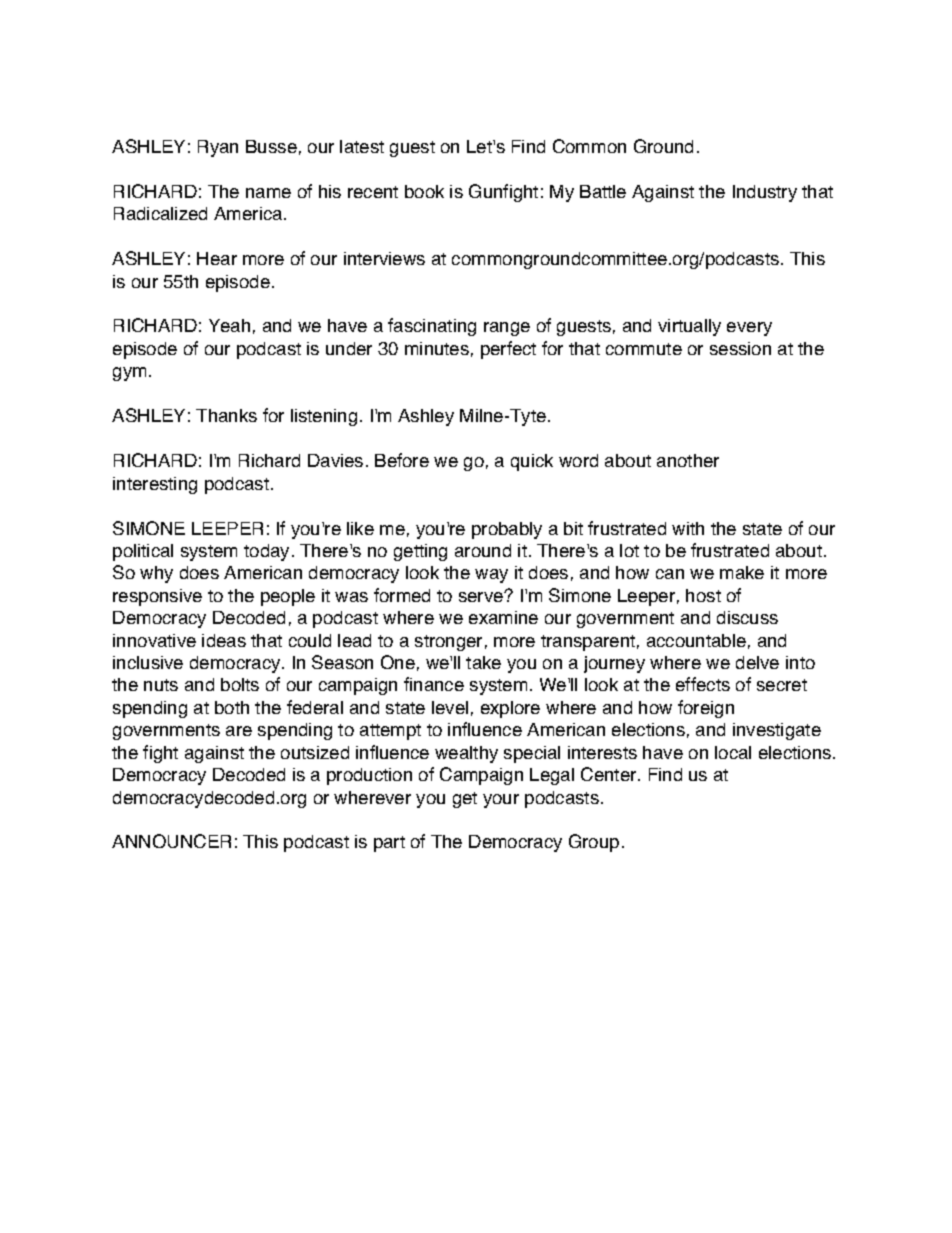 Image resolution: width=952 pixels, height=1233 pixels. Describe the element at coordinates (483, 662) in the image. I see `take` at that location.
